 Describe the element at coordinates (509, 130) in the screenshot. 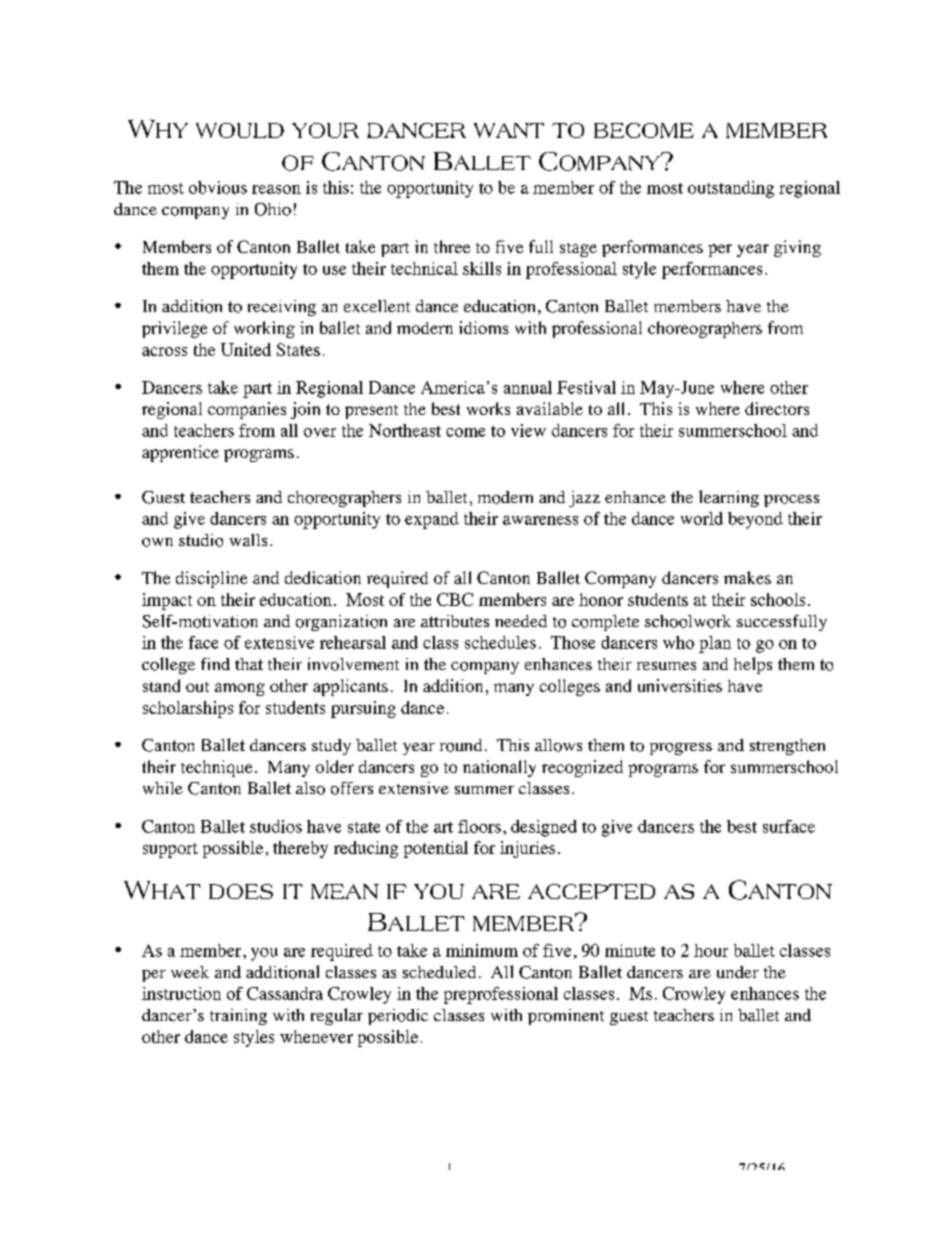

I see `WANT` at that location.
